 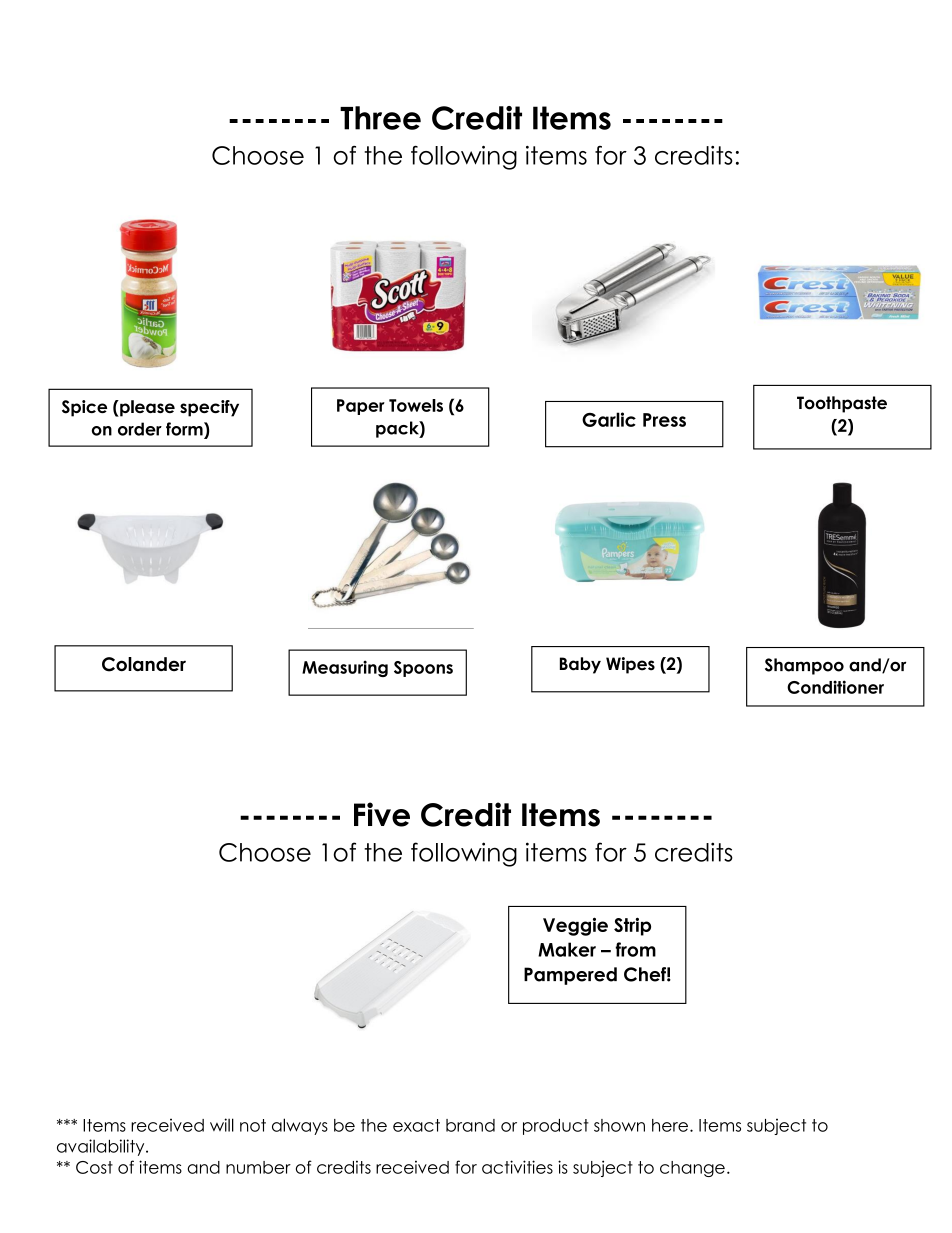 I want to click on Colander, so click(x=144, y=664).
